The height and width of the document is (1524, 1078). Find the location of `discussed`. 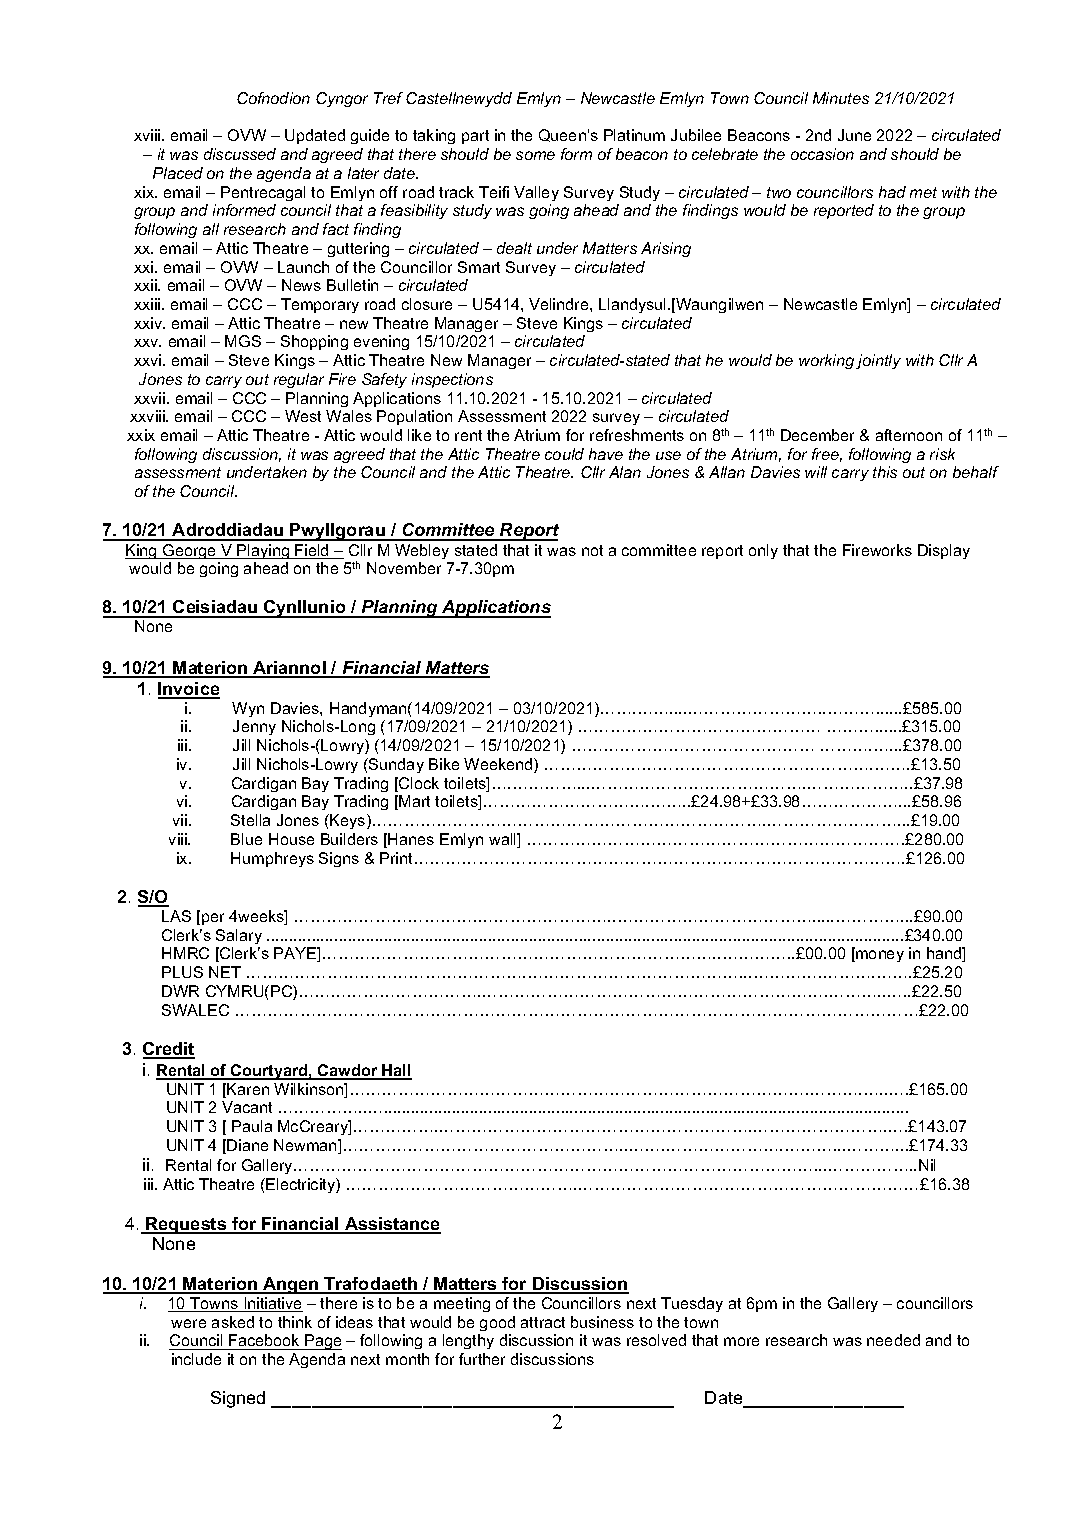

discussed is located at coordinates (240, 154).
